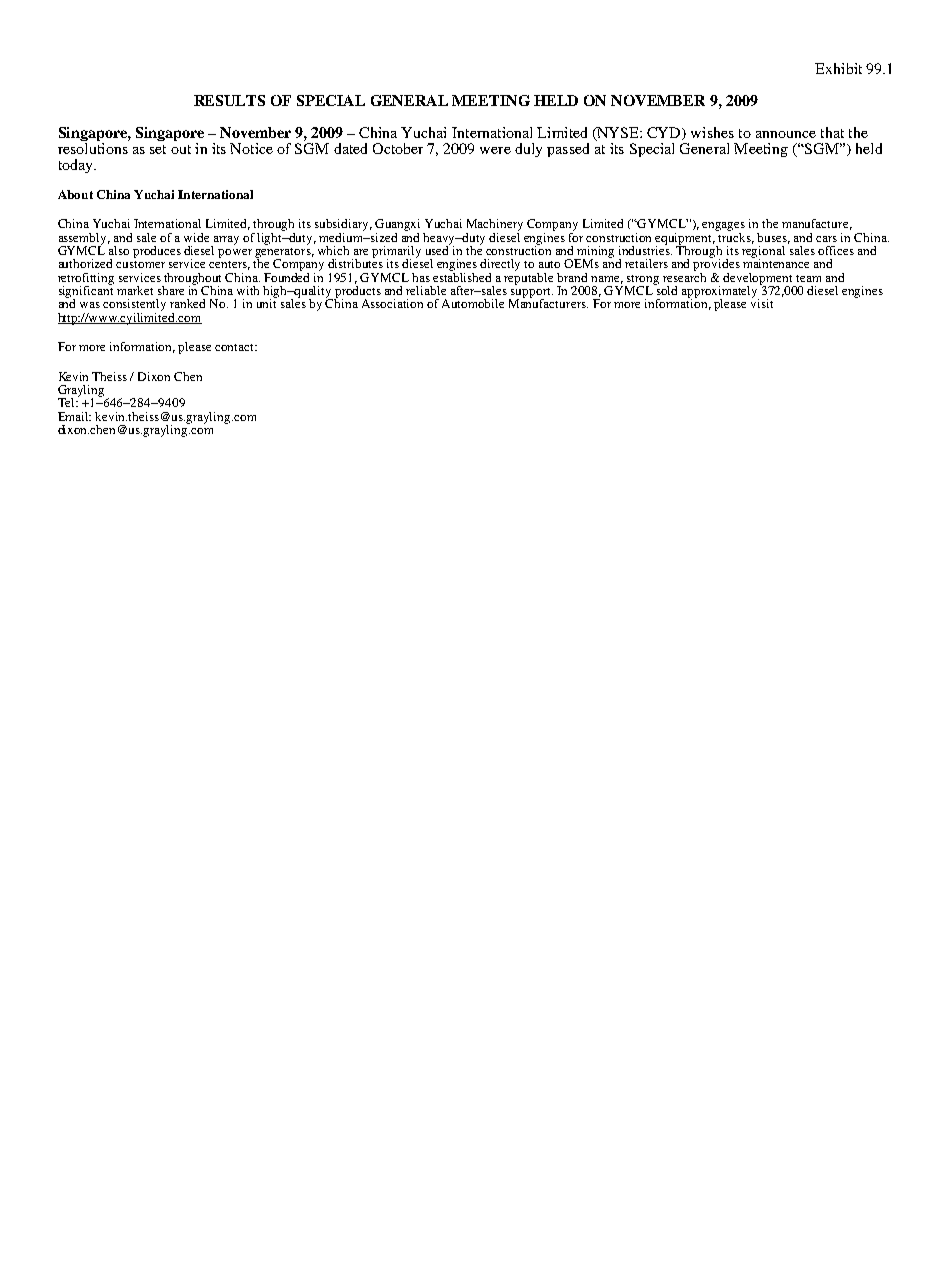 This screenshot has height=1268, width=952. I want to click on consistently, so click(134, 306).
